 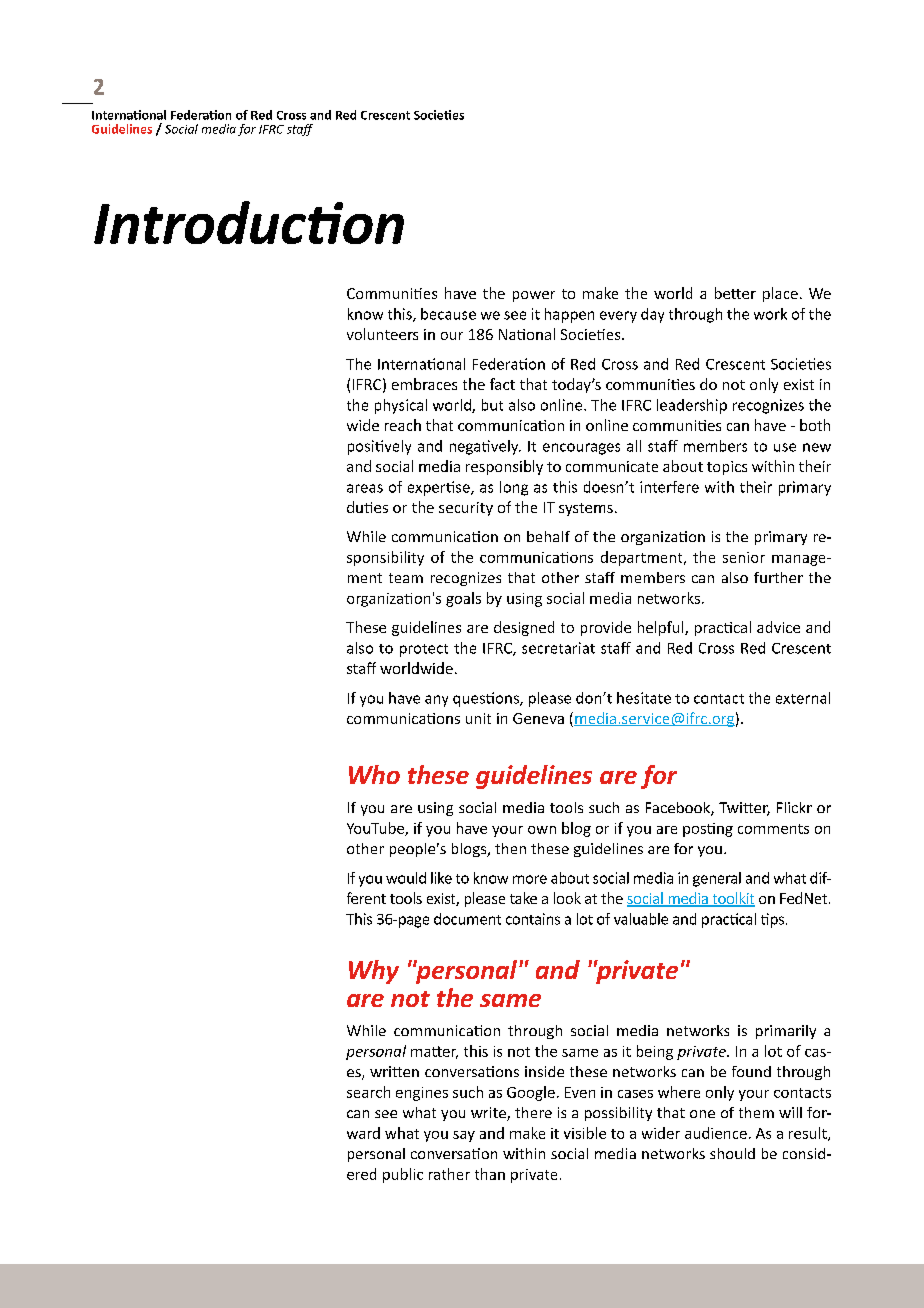 What do you see at coordinates (538, 718) in the image?
I see `Geneva` at bounding box center [538, 718].
